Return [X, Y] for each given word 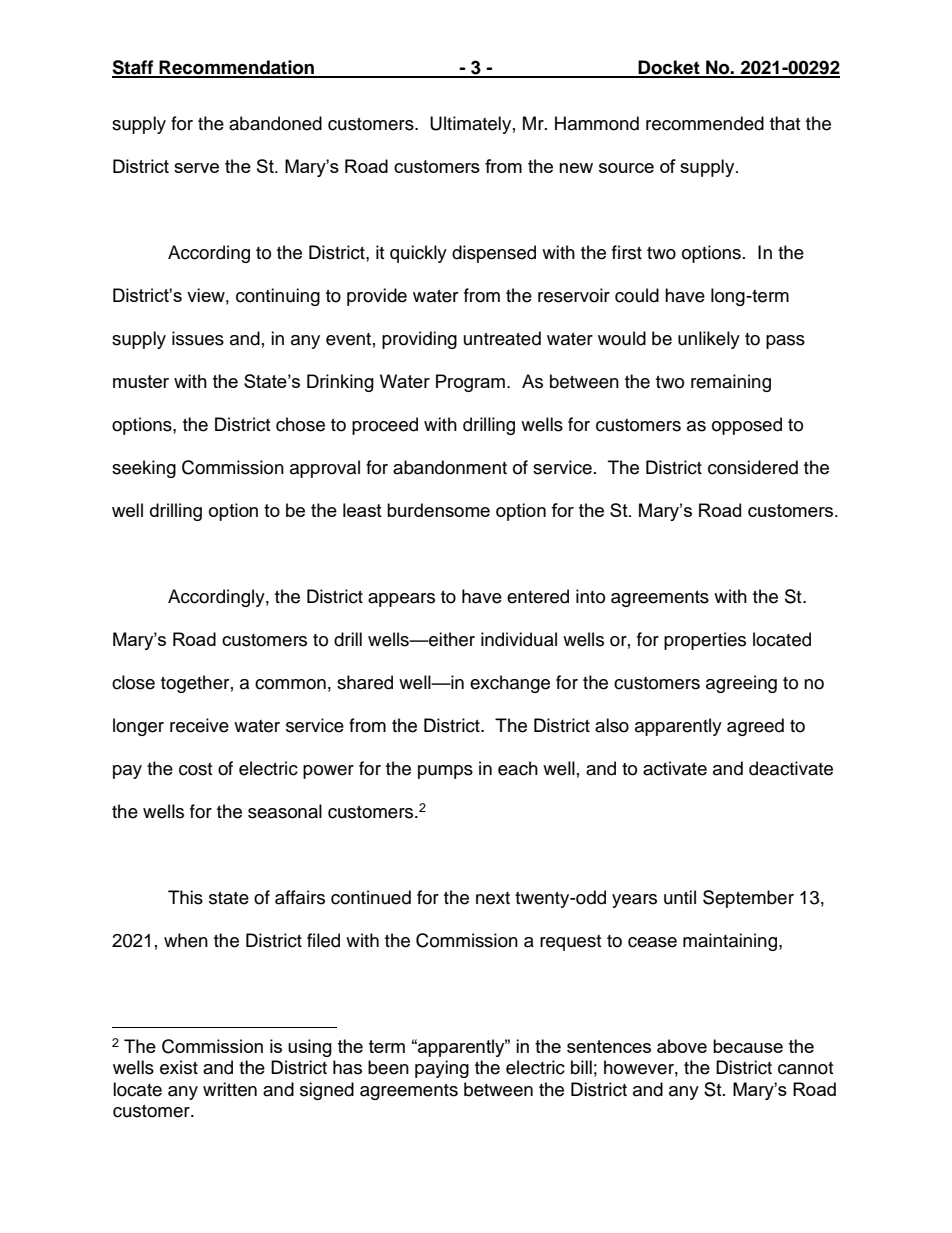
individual [519, 639]
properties [705, 641]
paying [442, 1069]
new [576, 168]
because [748, 1046]
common [290, 684]
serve [196, 168]
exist [179, 1067]
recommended [705, 123]
